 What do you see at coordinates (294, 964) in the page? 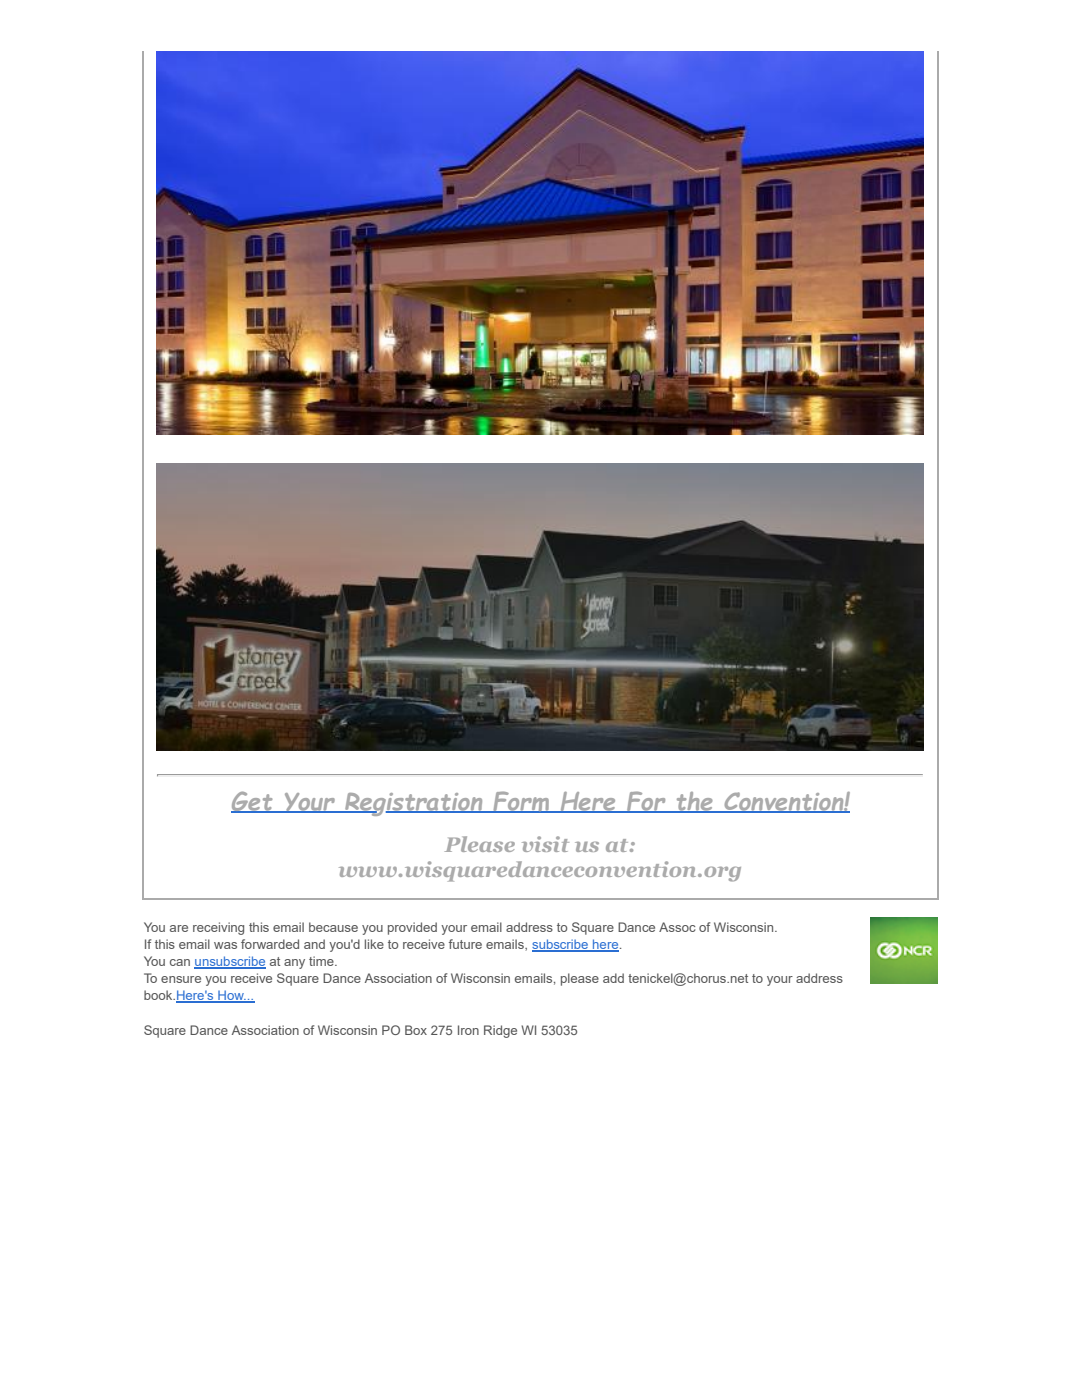
I see `any` at bounding box center [294, 964].
